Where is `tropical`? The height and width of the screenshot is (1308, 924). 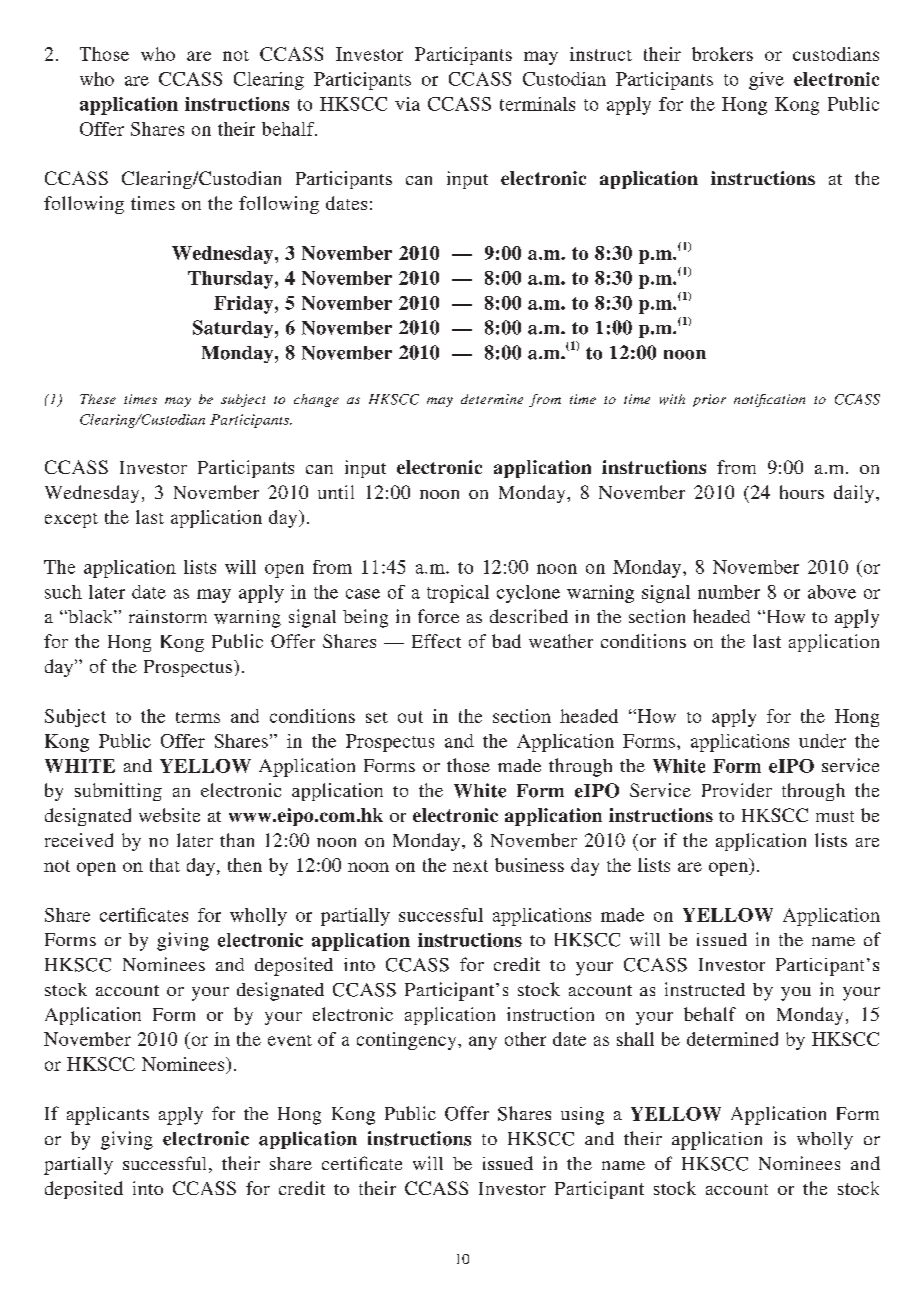 tropical is located at coordinates (458, 594).
